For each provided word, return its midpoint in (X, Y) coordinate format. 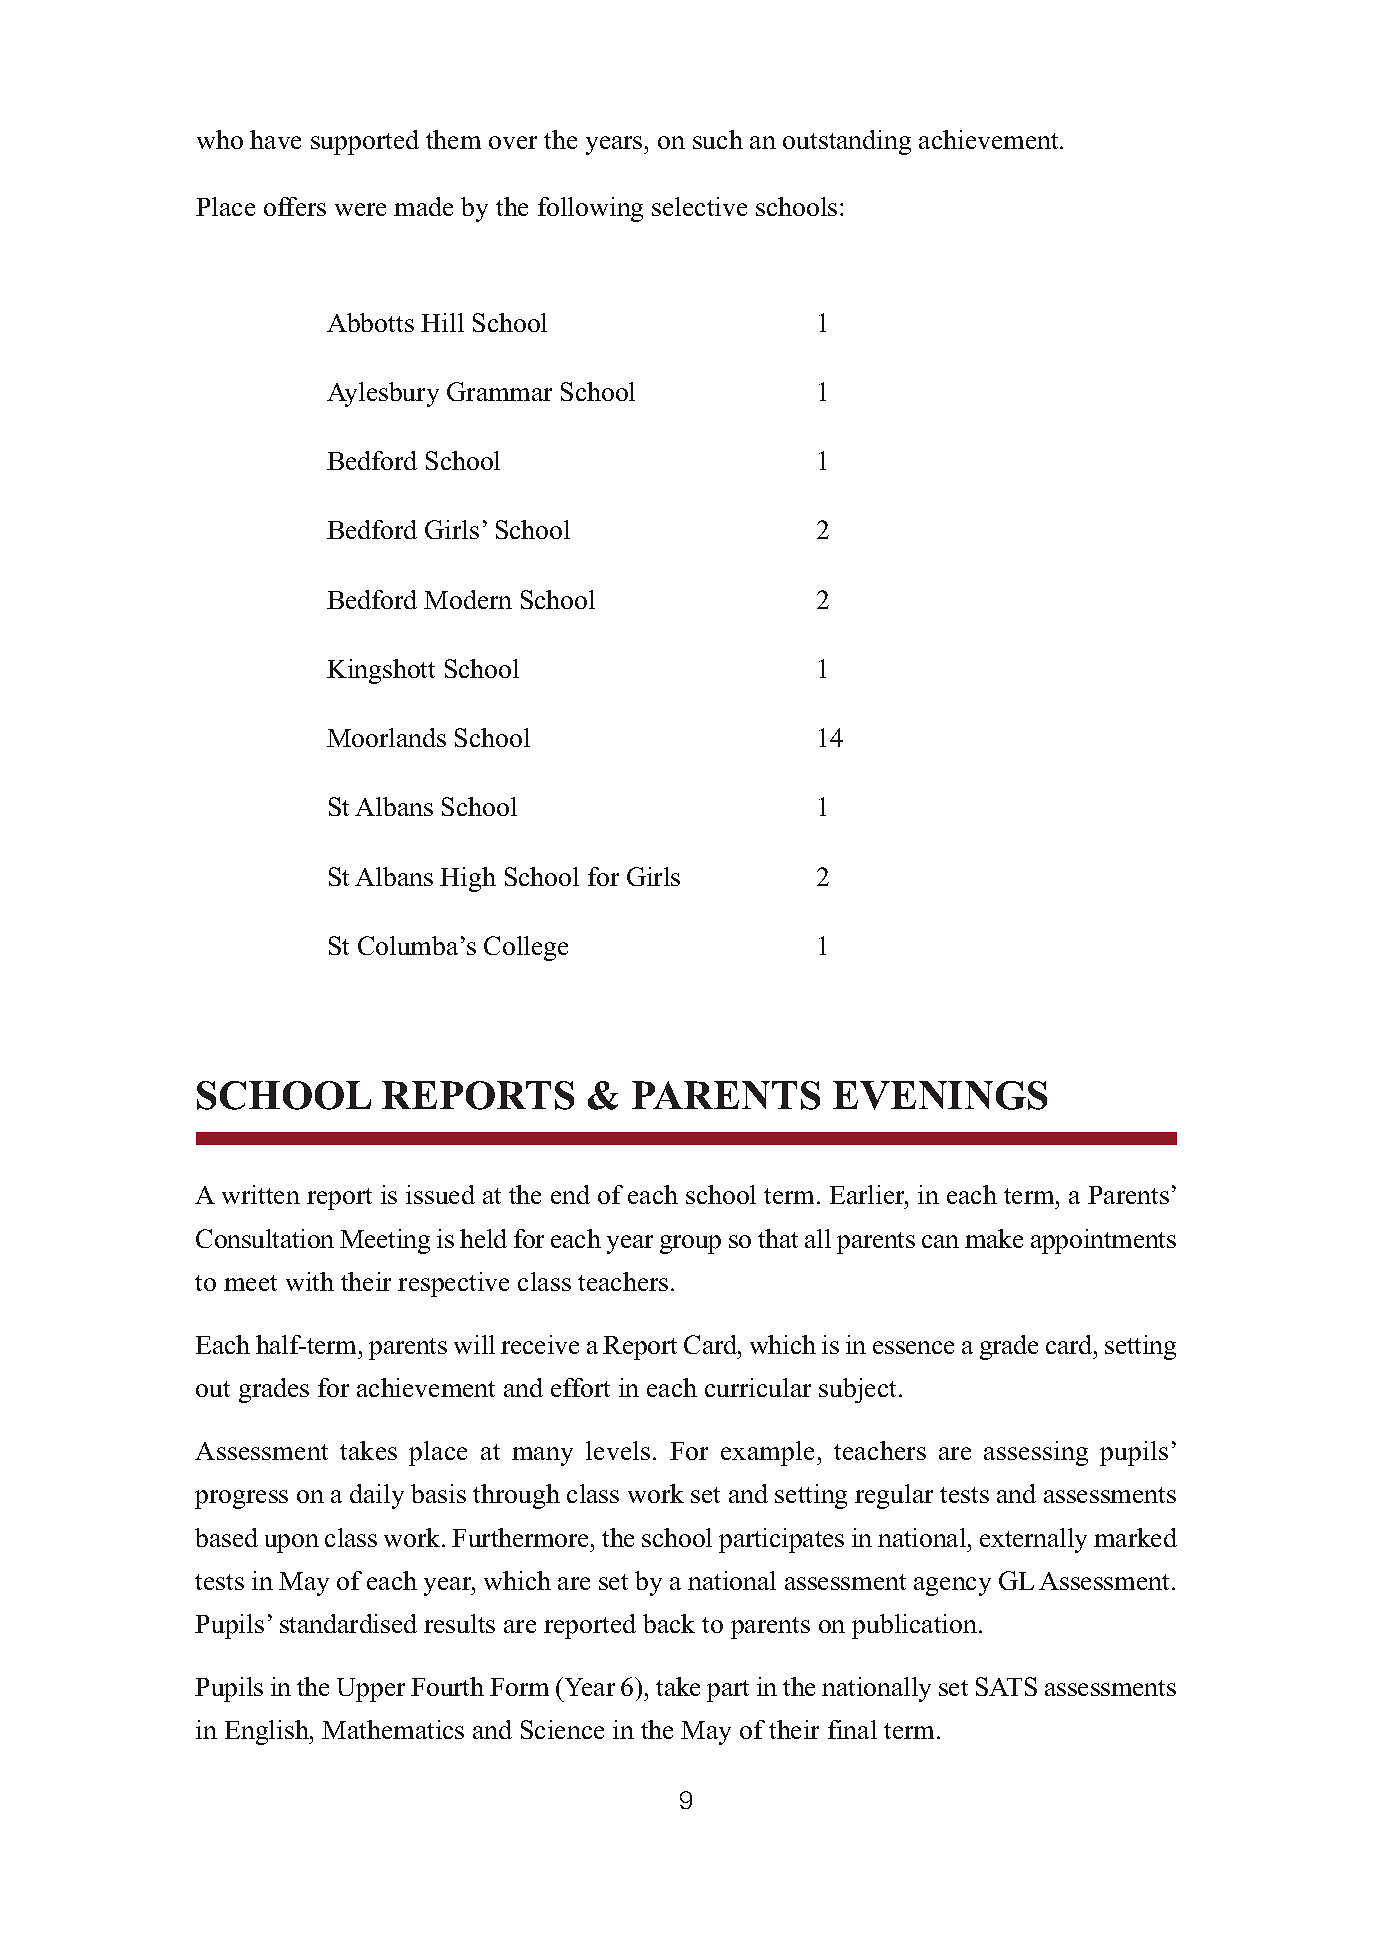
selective (699, 206)
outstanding (847, 142)
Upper (371, 1690)
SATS (1006, 1686)
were (360, 209)
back (669, 1623)
